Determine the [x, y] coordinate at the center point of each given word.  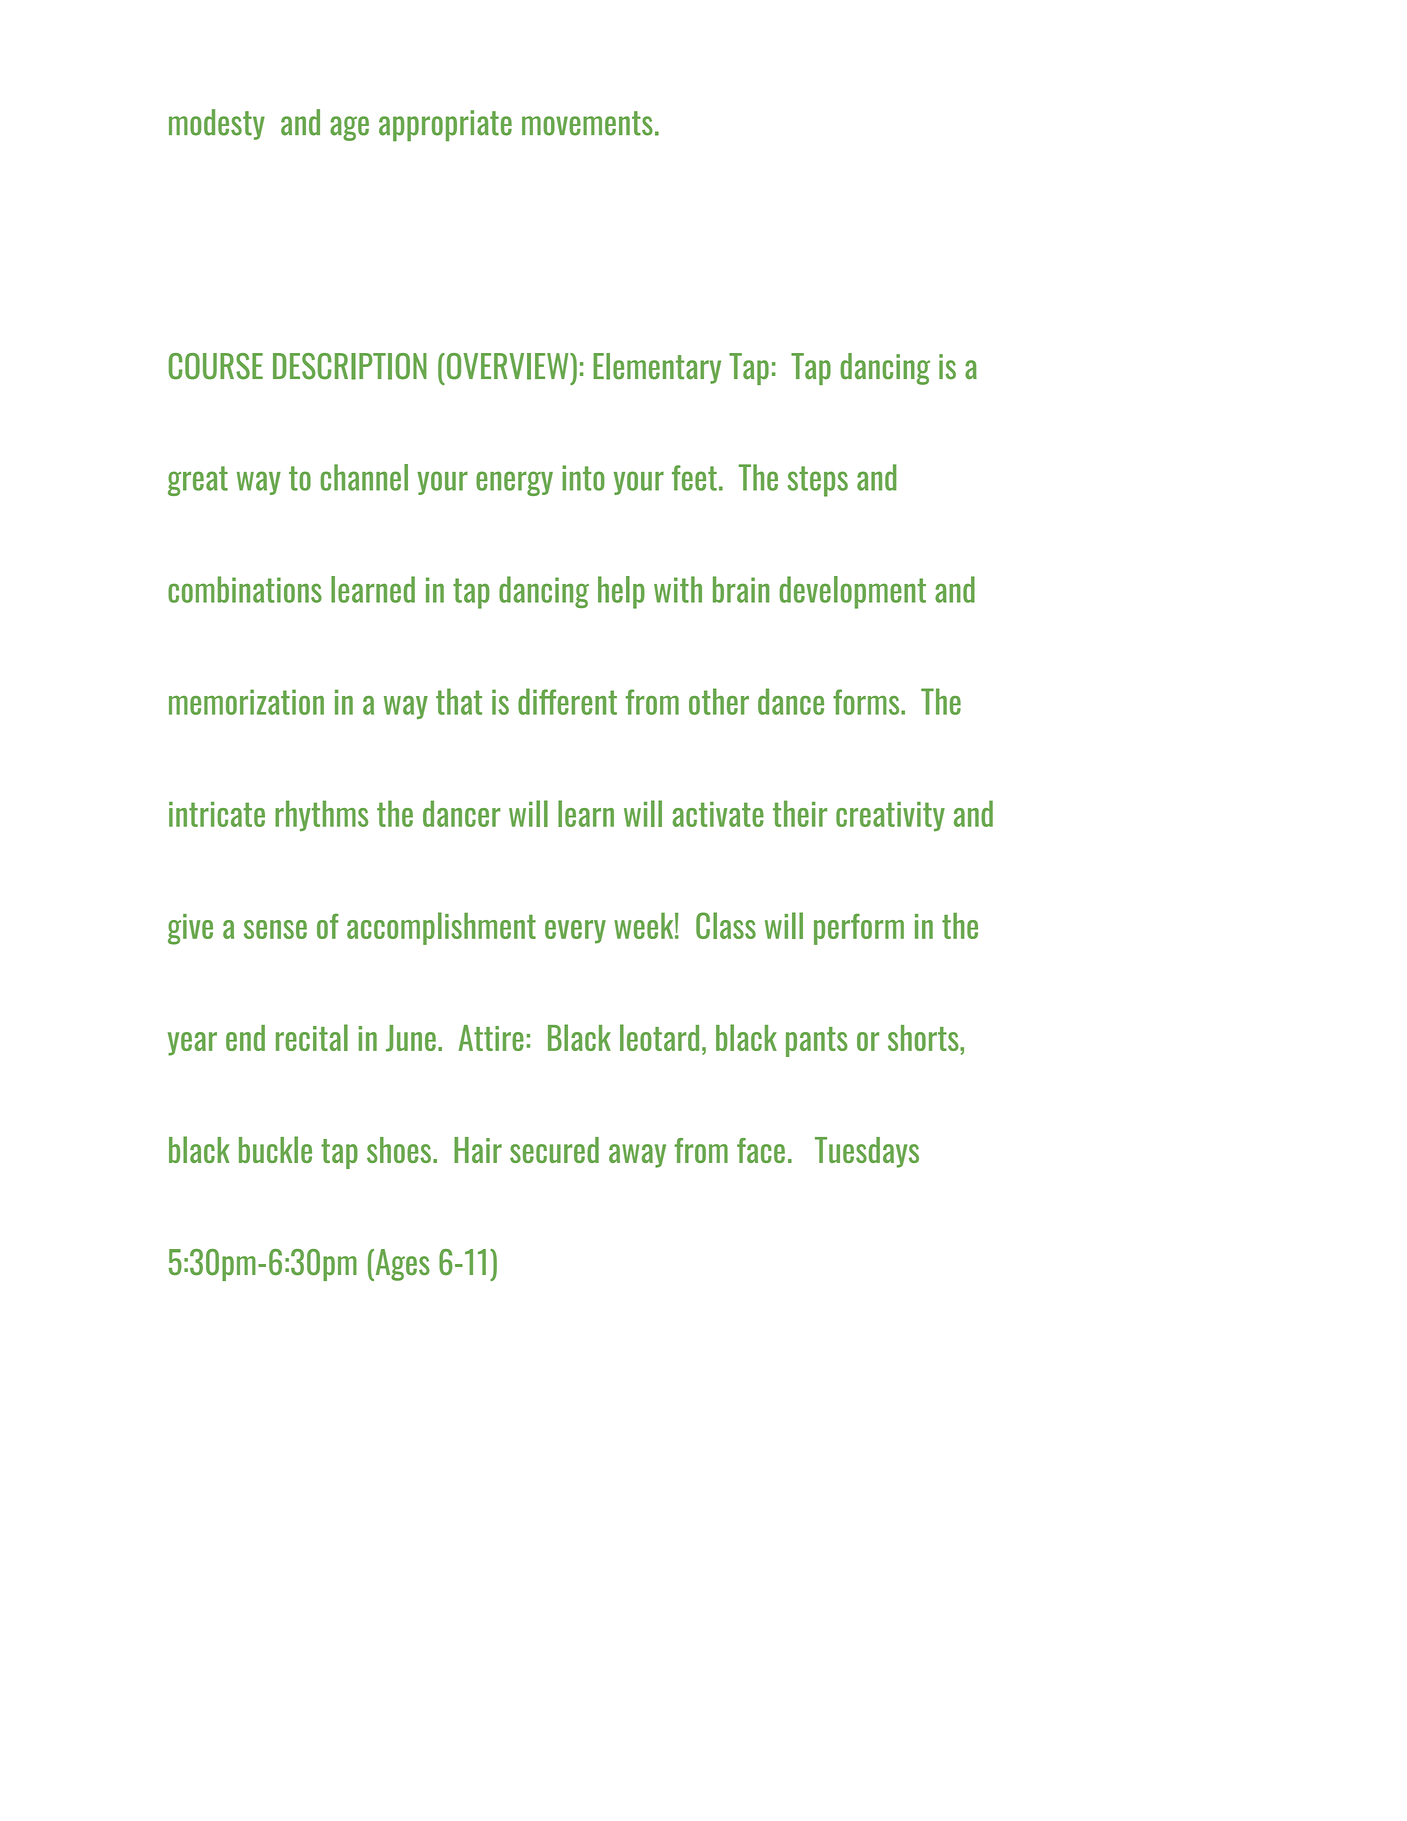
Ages [401, 1265]
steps [818, 481]
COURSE [216, 366]
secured [554, 1150]
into [583, 478]
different [567, 701]
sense [275, 929]
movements [587, 123]
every [575, 932]
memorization [246, 702]
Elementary [657, 368]
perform [859, 929]
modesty [217, 124]
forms [867, 702]
